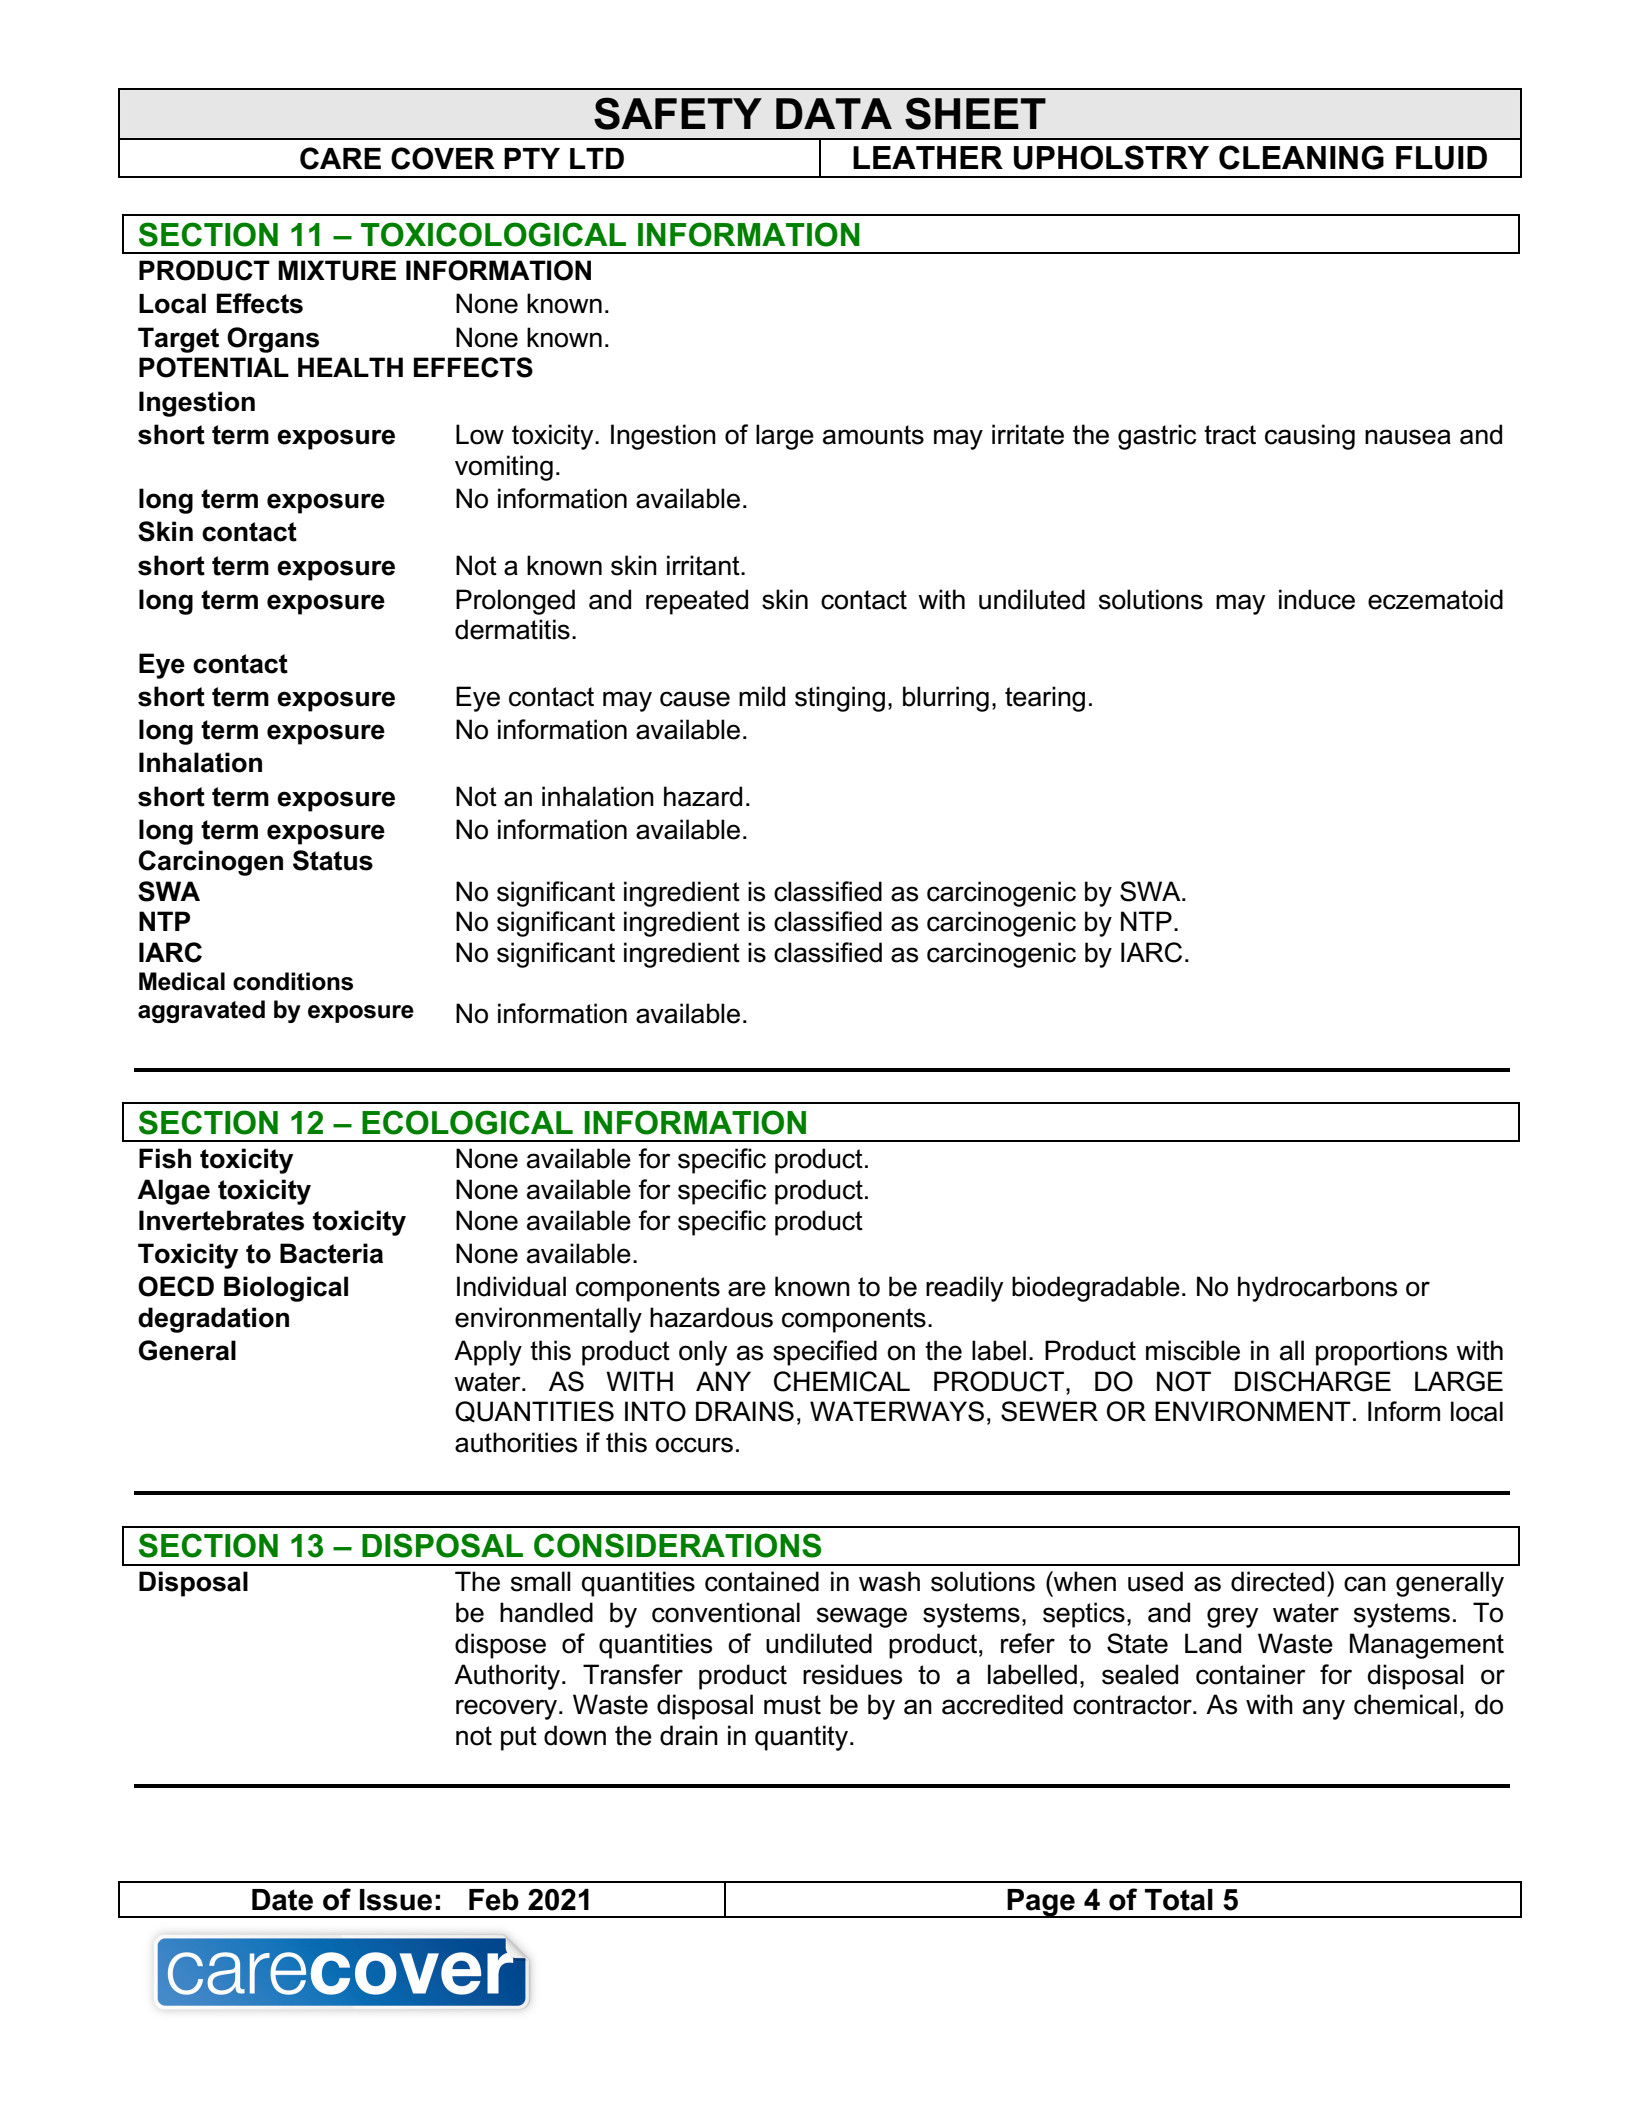 The height and width of the screenshot is (2113, 1633). Describe the element at coordinates (516, 1442) in the screenshot. I see `authorities` at that location.
